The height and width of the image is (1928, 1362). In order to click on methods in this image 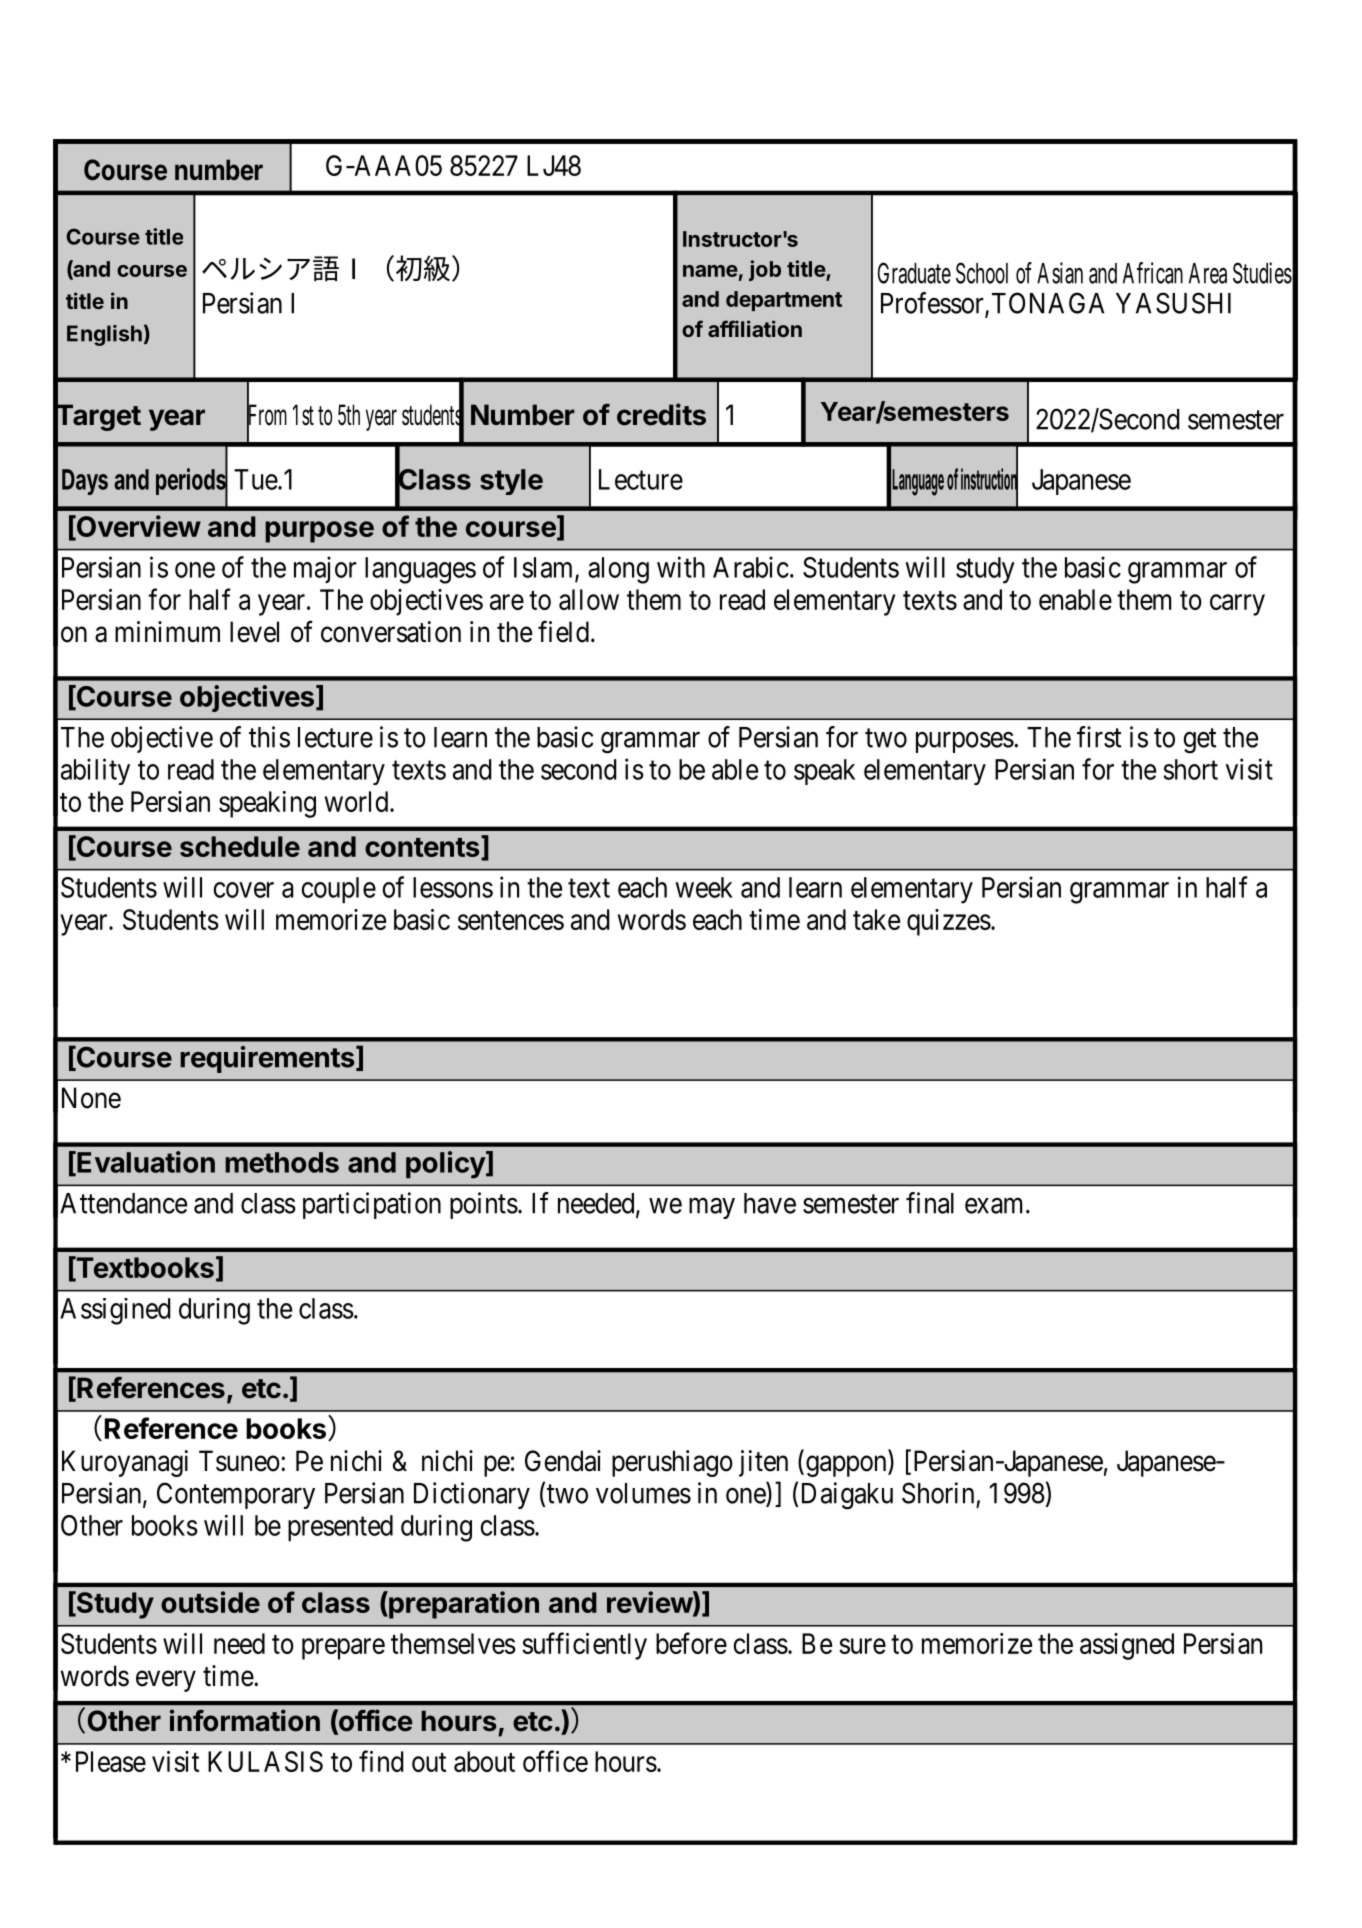, I will do `click(282, 1162)`.
